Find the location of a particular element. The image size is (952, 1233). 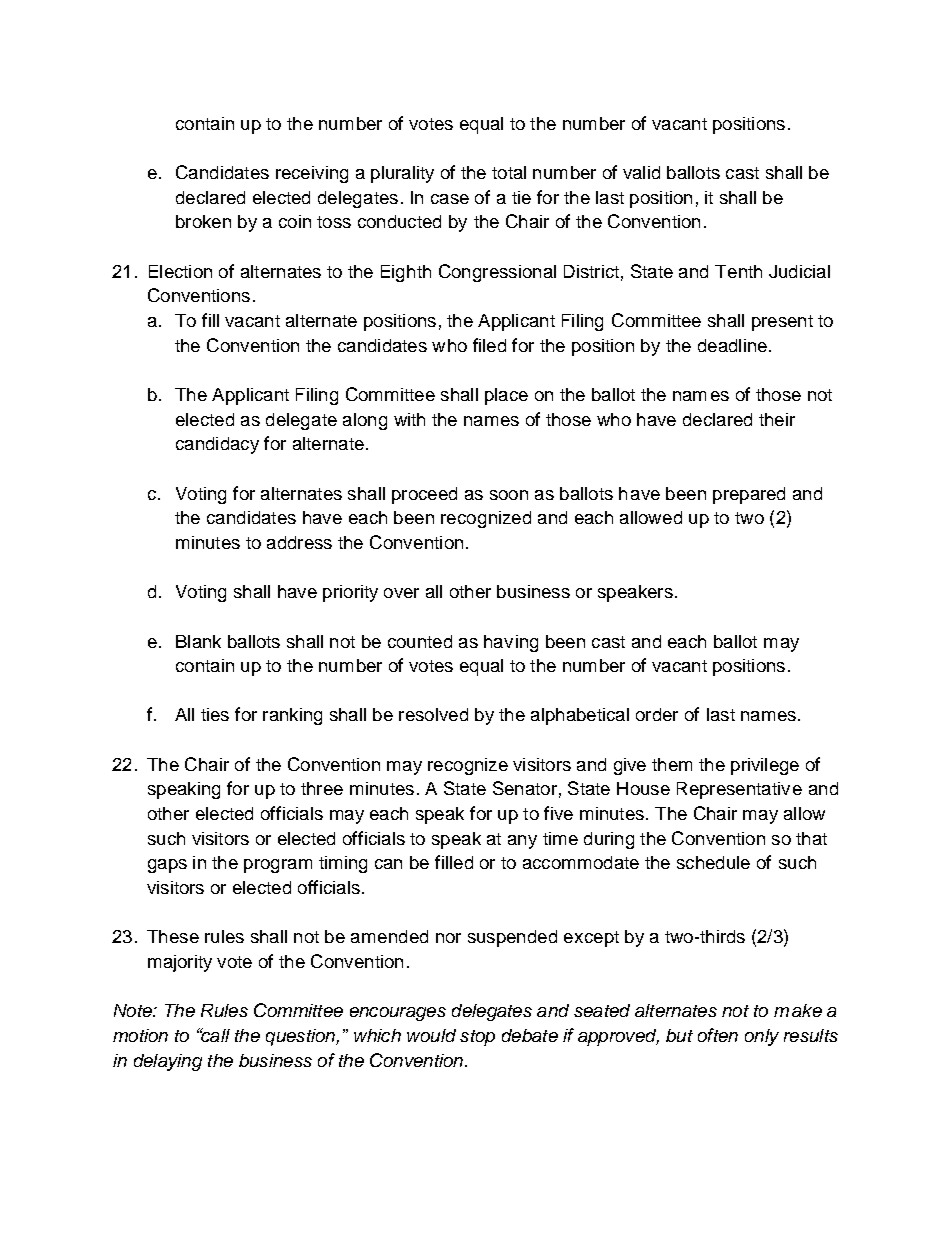

broken is located at coordinates (203, 221).
